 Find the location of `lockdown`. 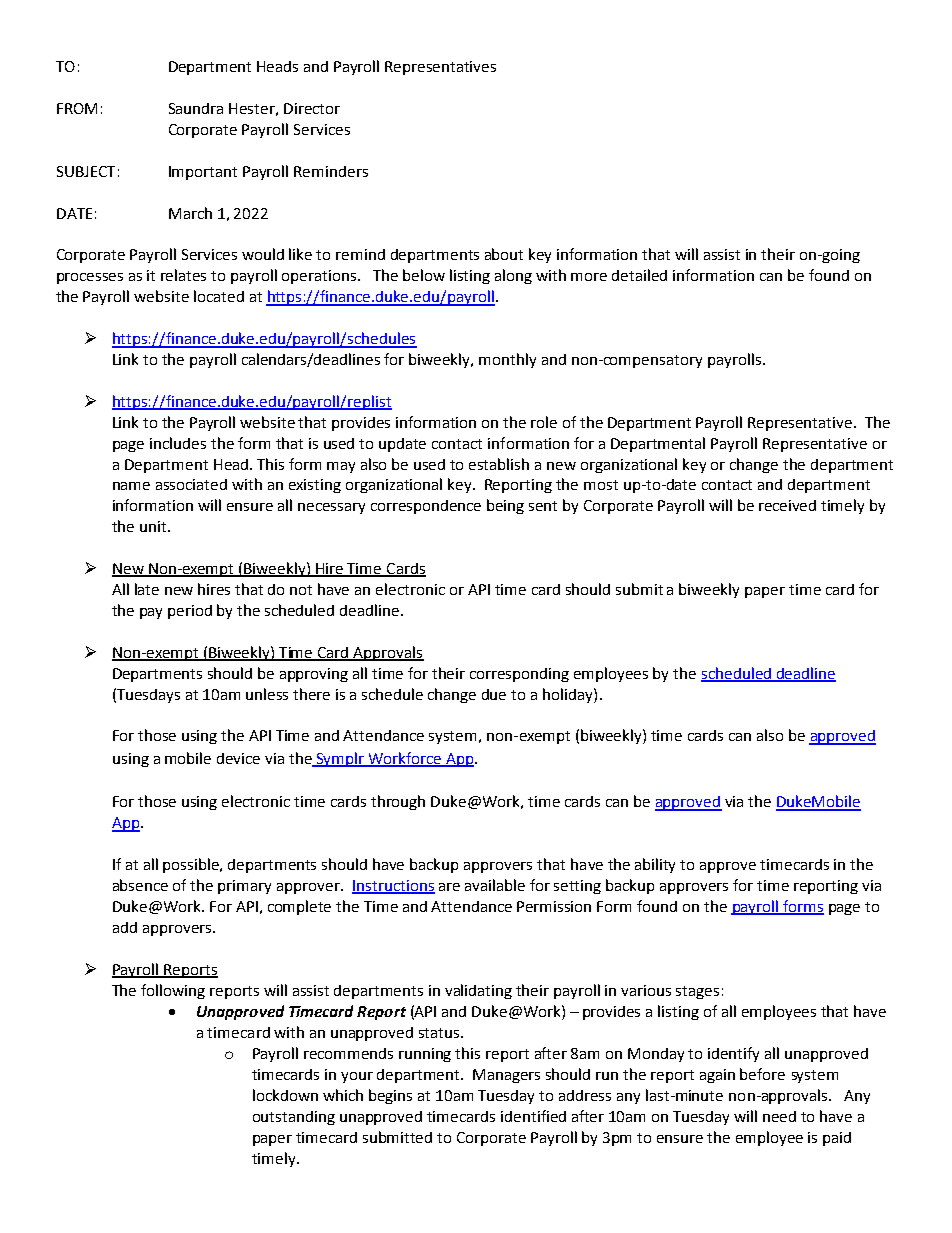

lockdown is located at coordinates (285, 1095).
